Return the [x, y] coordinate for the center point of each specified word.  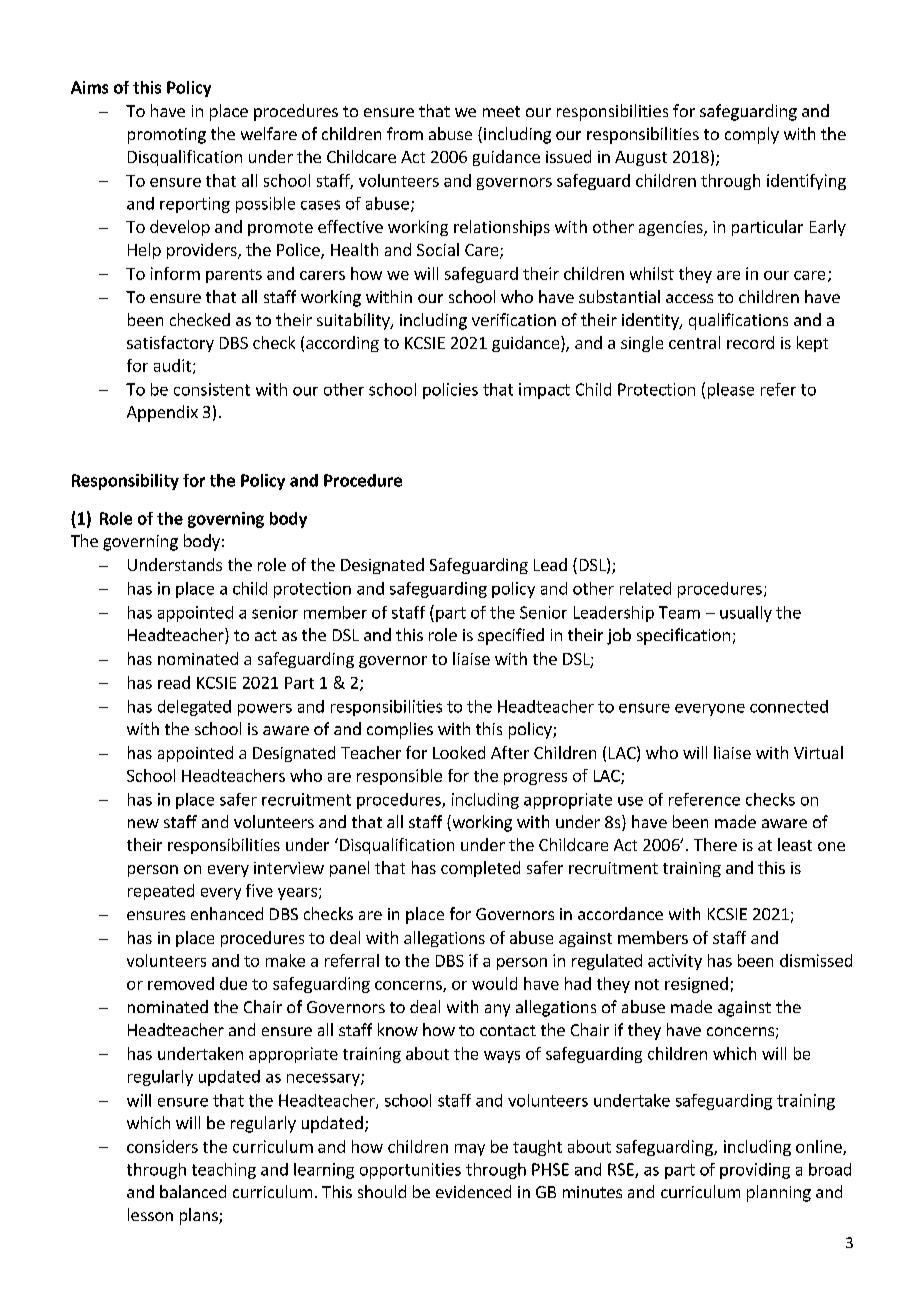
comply [752, 135]
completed [480, 869]
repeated [161, 892]
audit [172, 365]
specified [511, 636]
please [731, 391]
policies [450, 391]
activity [675, 962]
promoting [167, 136]
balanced [193, 1191]
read [174, 682]
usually [746, 614]
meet [501, 111]
